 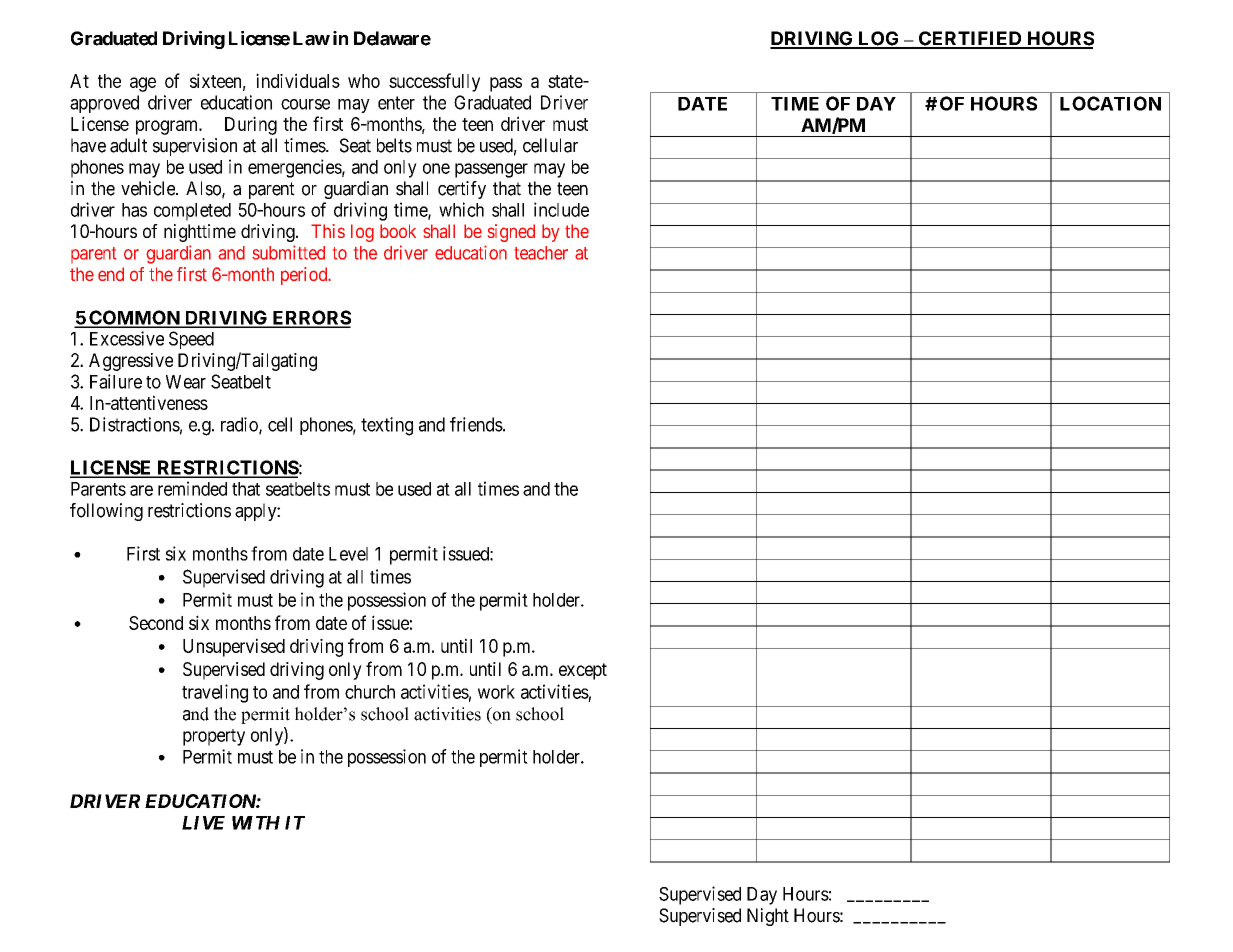 What do you see at coordinates (434, 82) in the image?
I see `successfully` at bounding box center [434, 82].
